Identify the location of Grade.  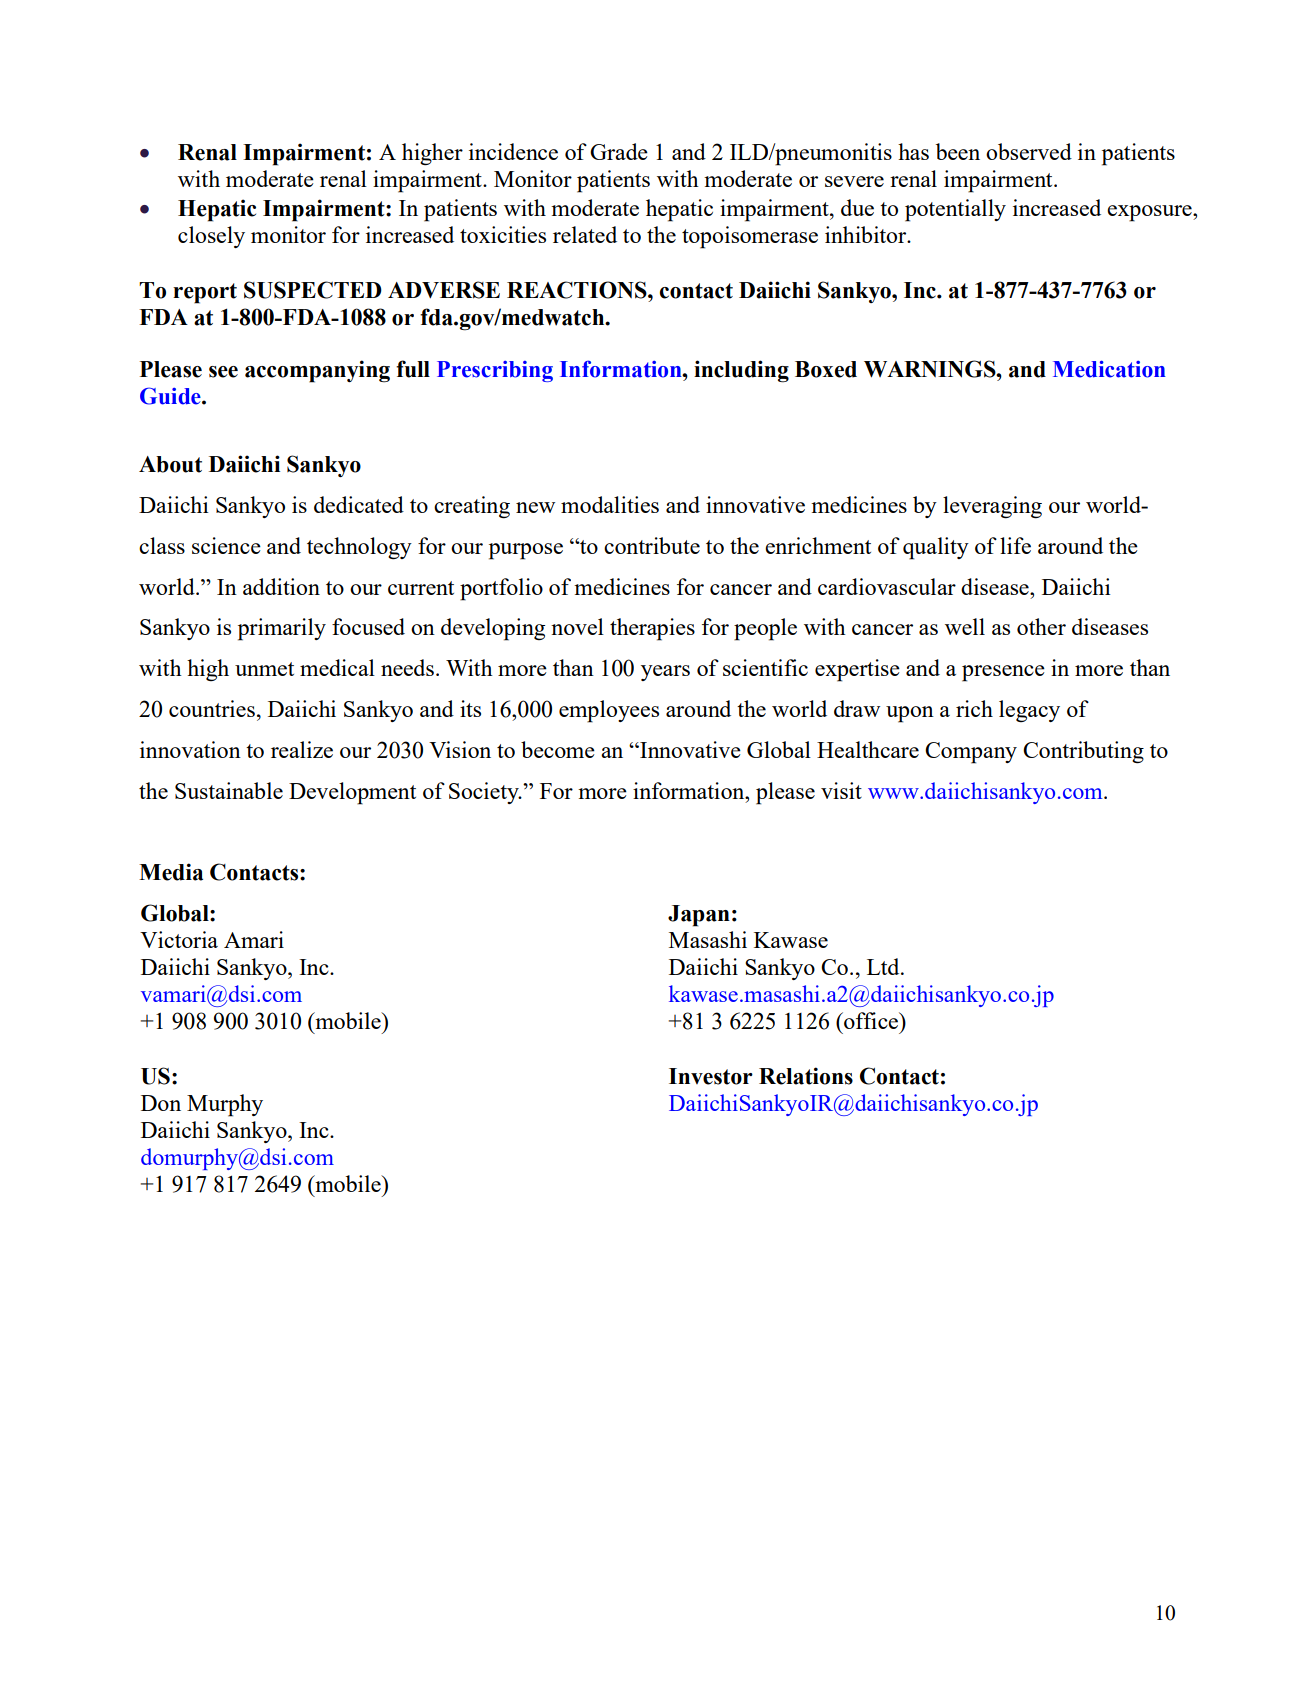
(619, 151).
